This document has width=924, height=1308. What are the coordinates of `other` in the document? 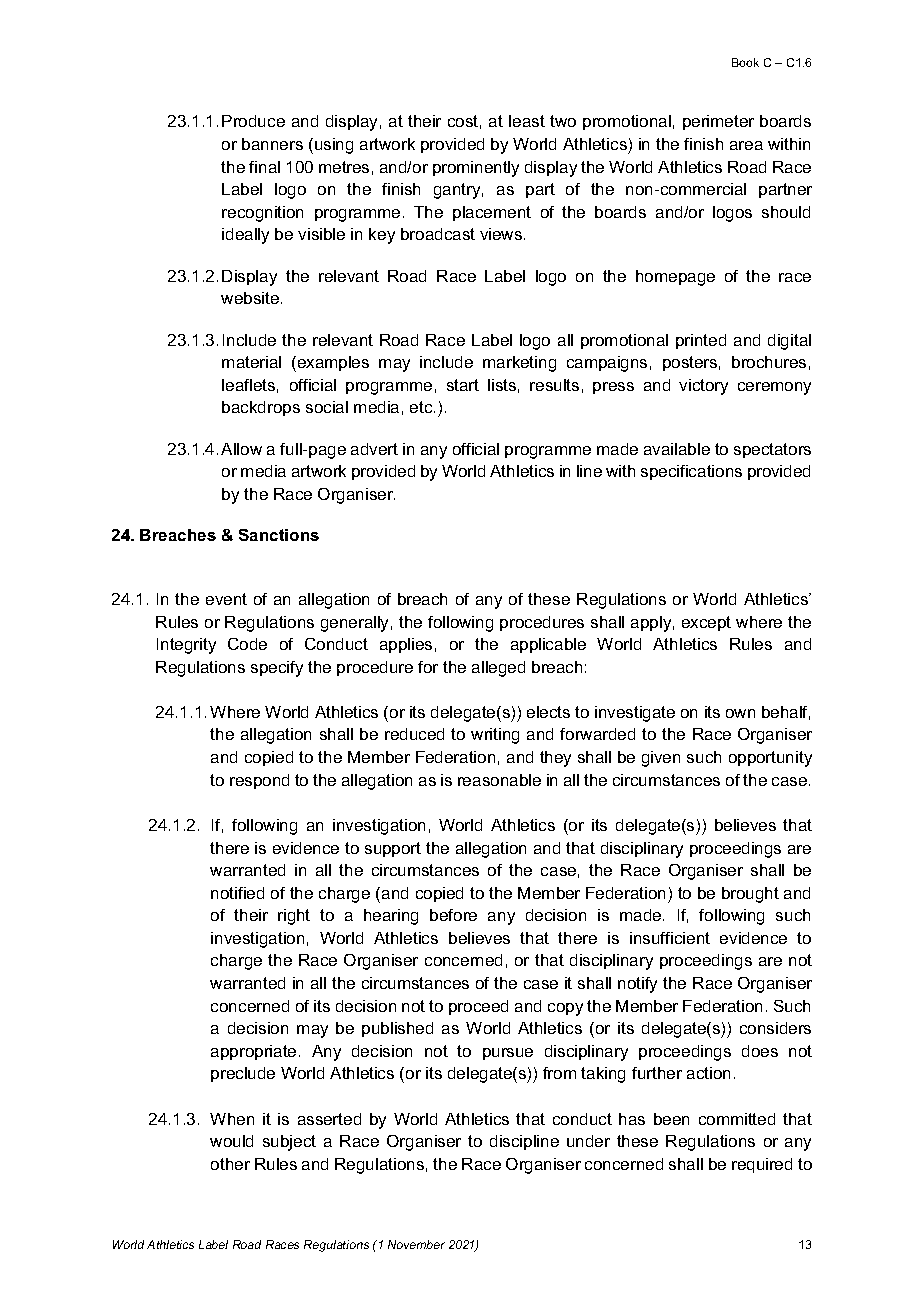 It's located at (230, 1164).
